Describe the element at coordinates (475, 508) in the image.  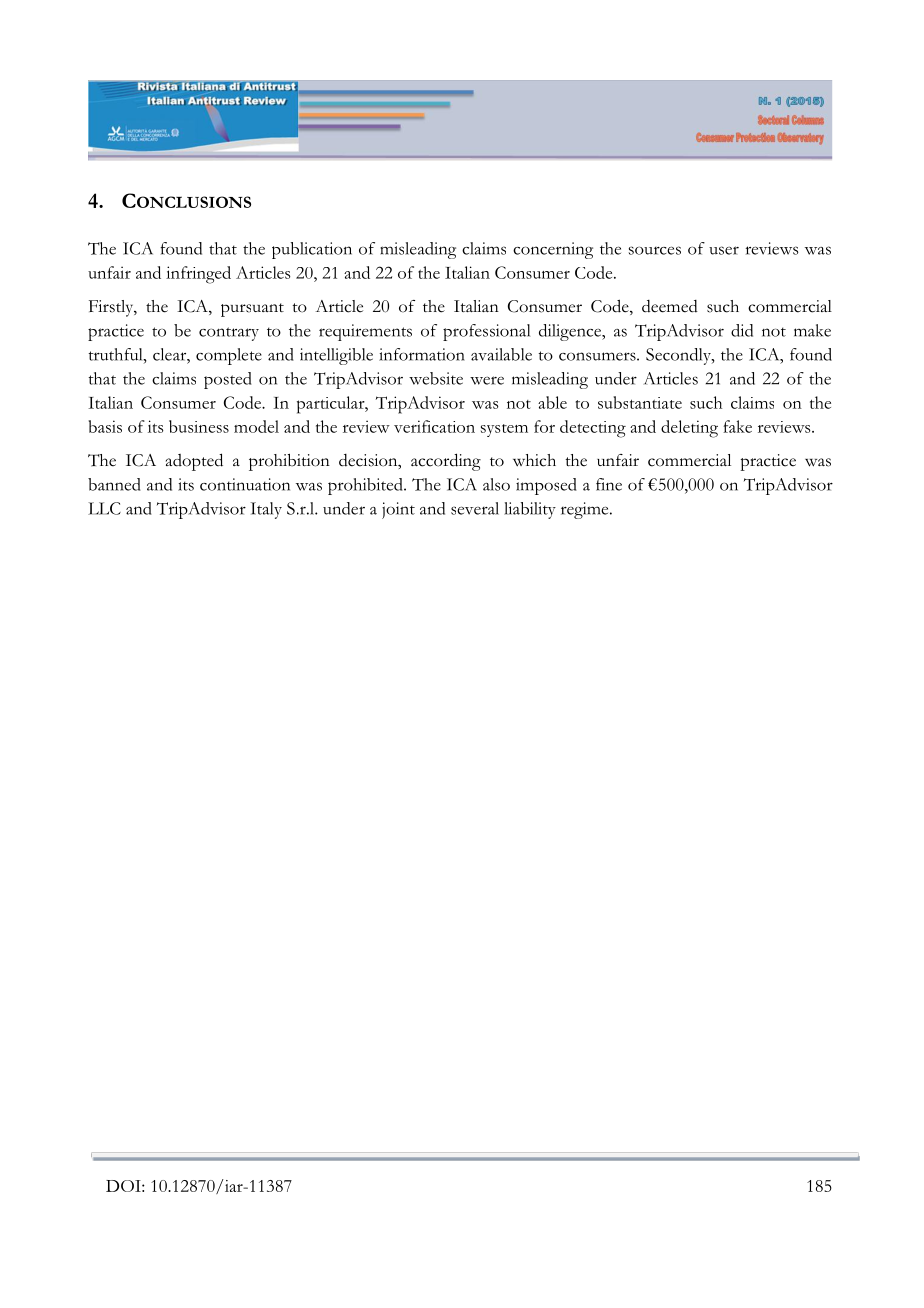
I see `several` at that location.
